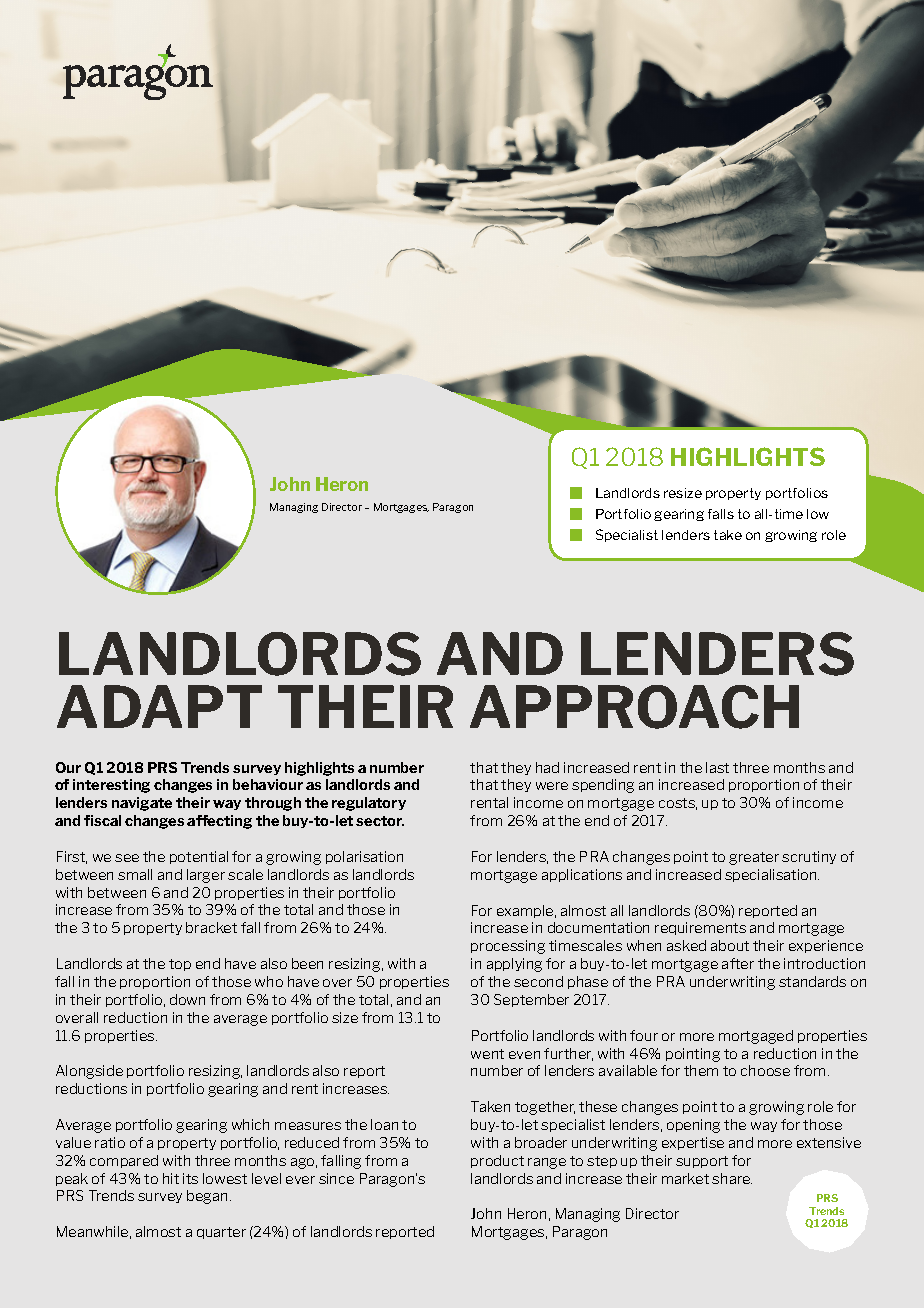 The width and height of the screenshot is (924, 1308). What do you see at coordinates (159, 706) in the screenshot?
I see `ADAPT` at bounding box center [159, 706].
